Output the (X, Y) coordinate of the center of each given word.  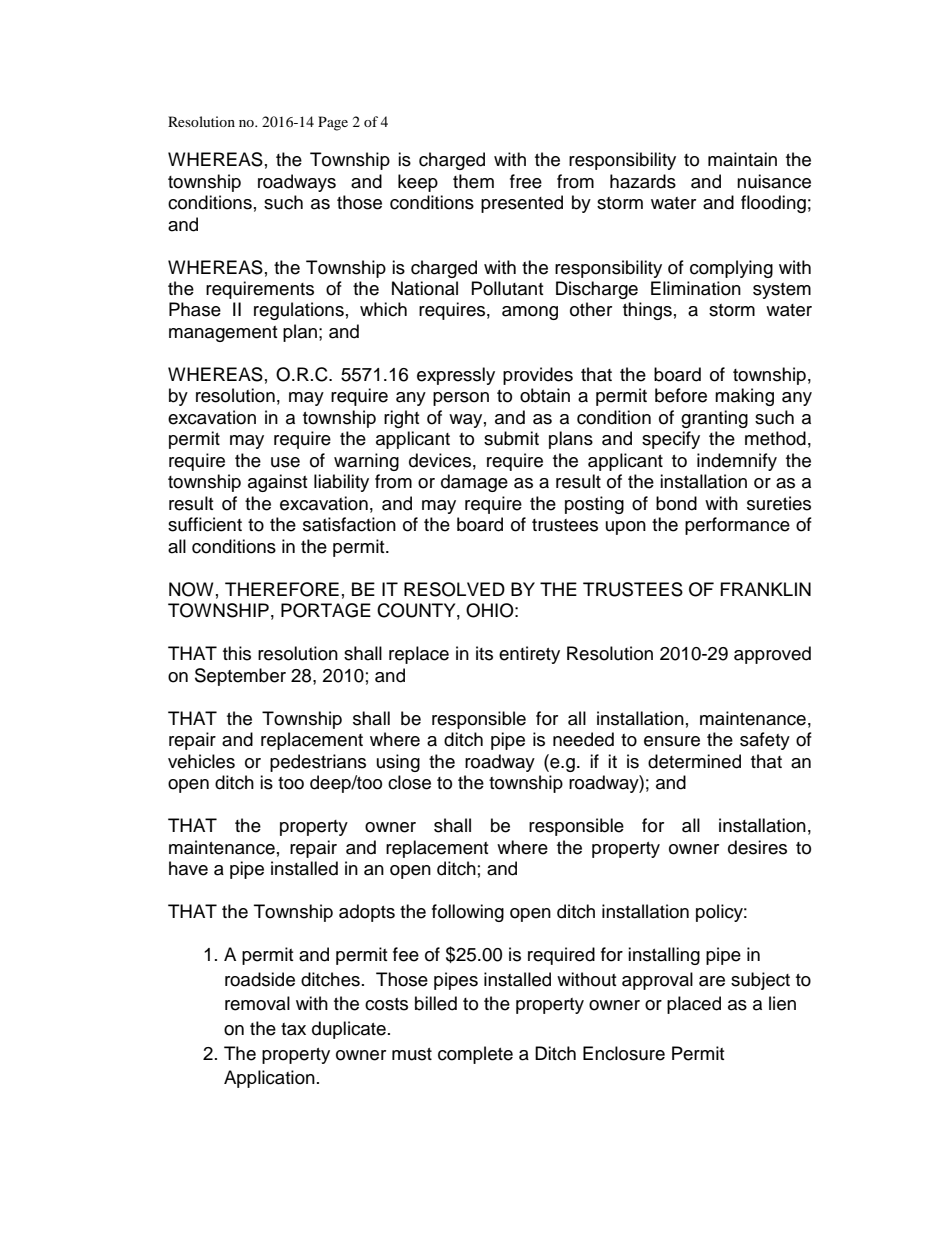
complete (475, 1055)
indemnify (737, 462)
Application (269, 1079)
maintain (742, 159)
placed (694, 1005)
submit (511, 438)
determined (694, 761)
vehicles (201, 761)
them (473, 181)
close (409, 782)
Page (333, 123)
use (285, 462)
